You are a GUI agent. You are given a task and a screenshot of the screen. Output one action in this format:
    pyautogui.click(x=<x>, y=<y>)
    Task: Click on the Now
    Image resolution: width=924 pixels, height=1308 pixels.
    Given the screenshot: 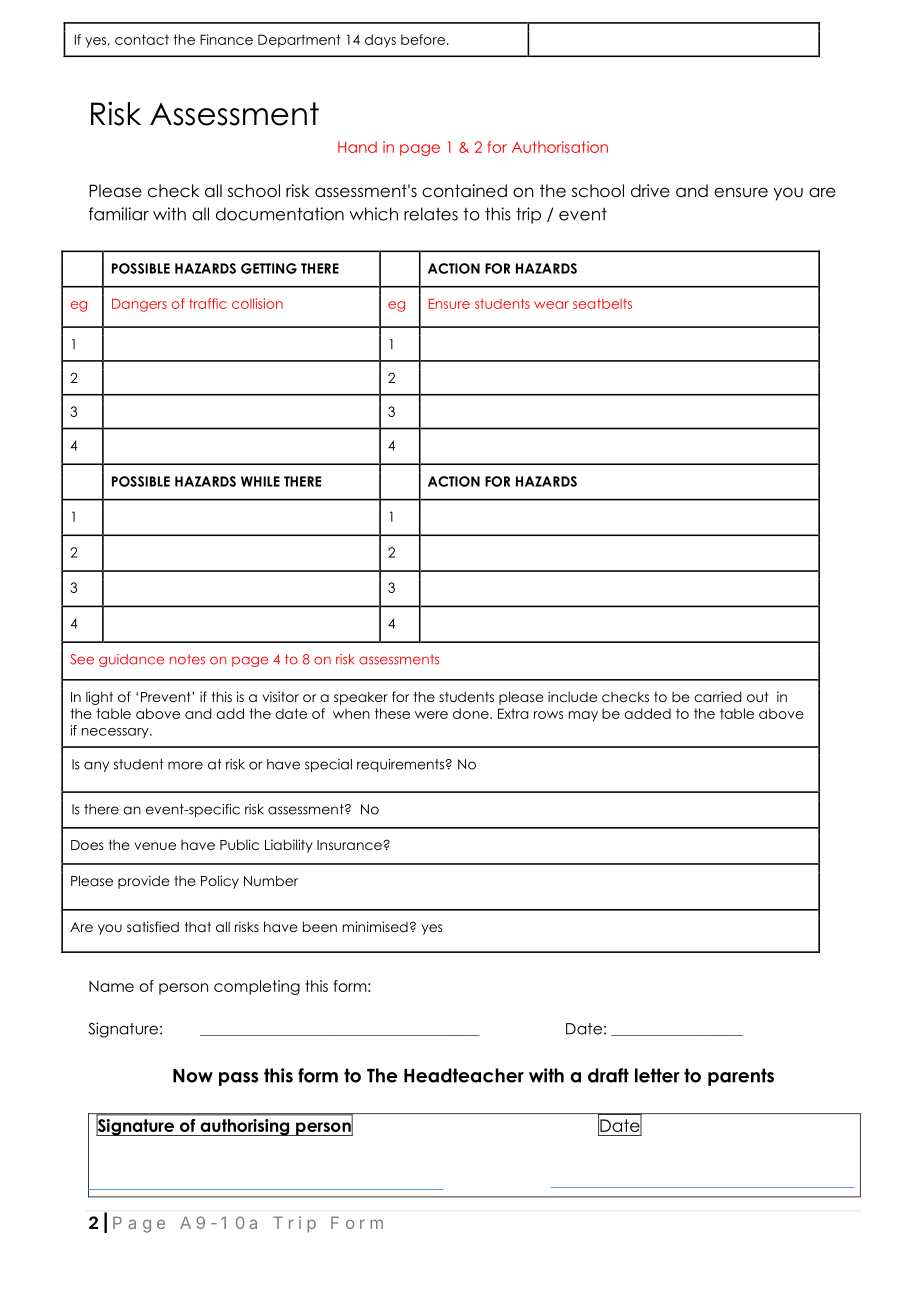 What is the action you would take?
    pyautogui.click(x=193, y=1076)
